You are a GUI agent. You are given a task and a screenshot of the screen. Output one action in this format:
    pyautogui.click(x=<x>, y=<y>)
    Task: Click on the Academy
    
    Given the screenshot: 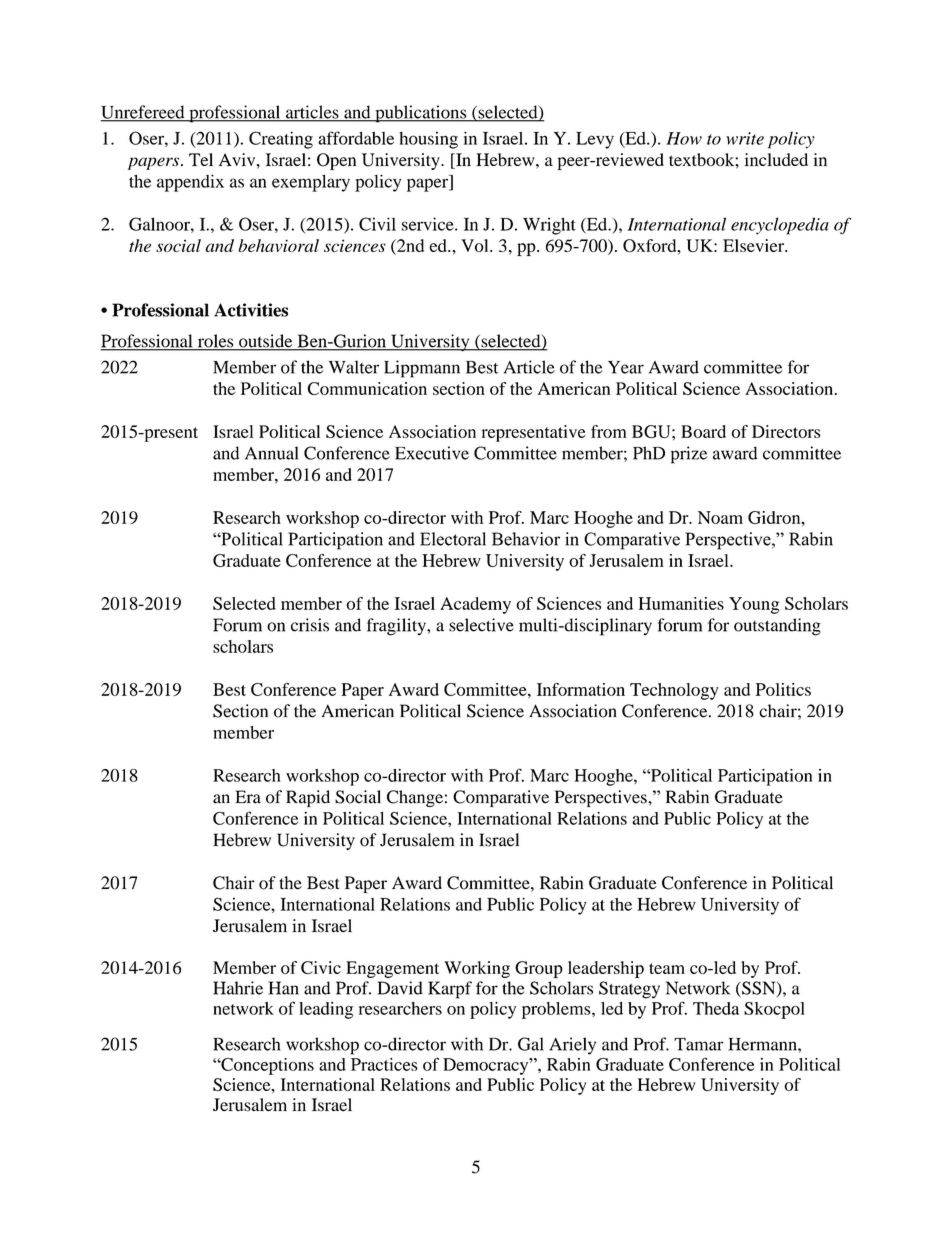 What is the action you would take?
    pyautogui.click(x=475, y=605)
